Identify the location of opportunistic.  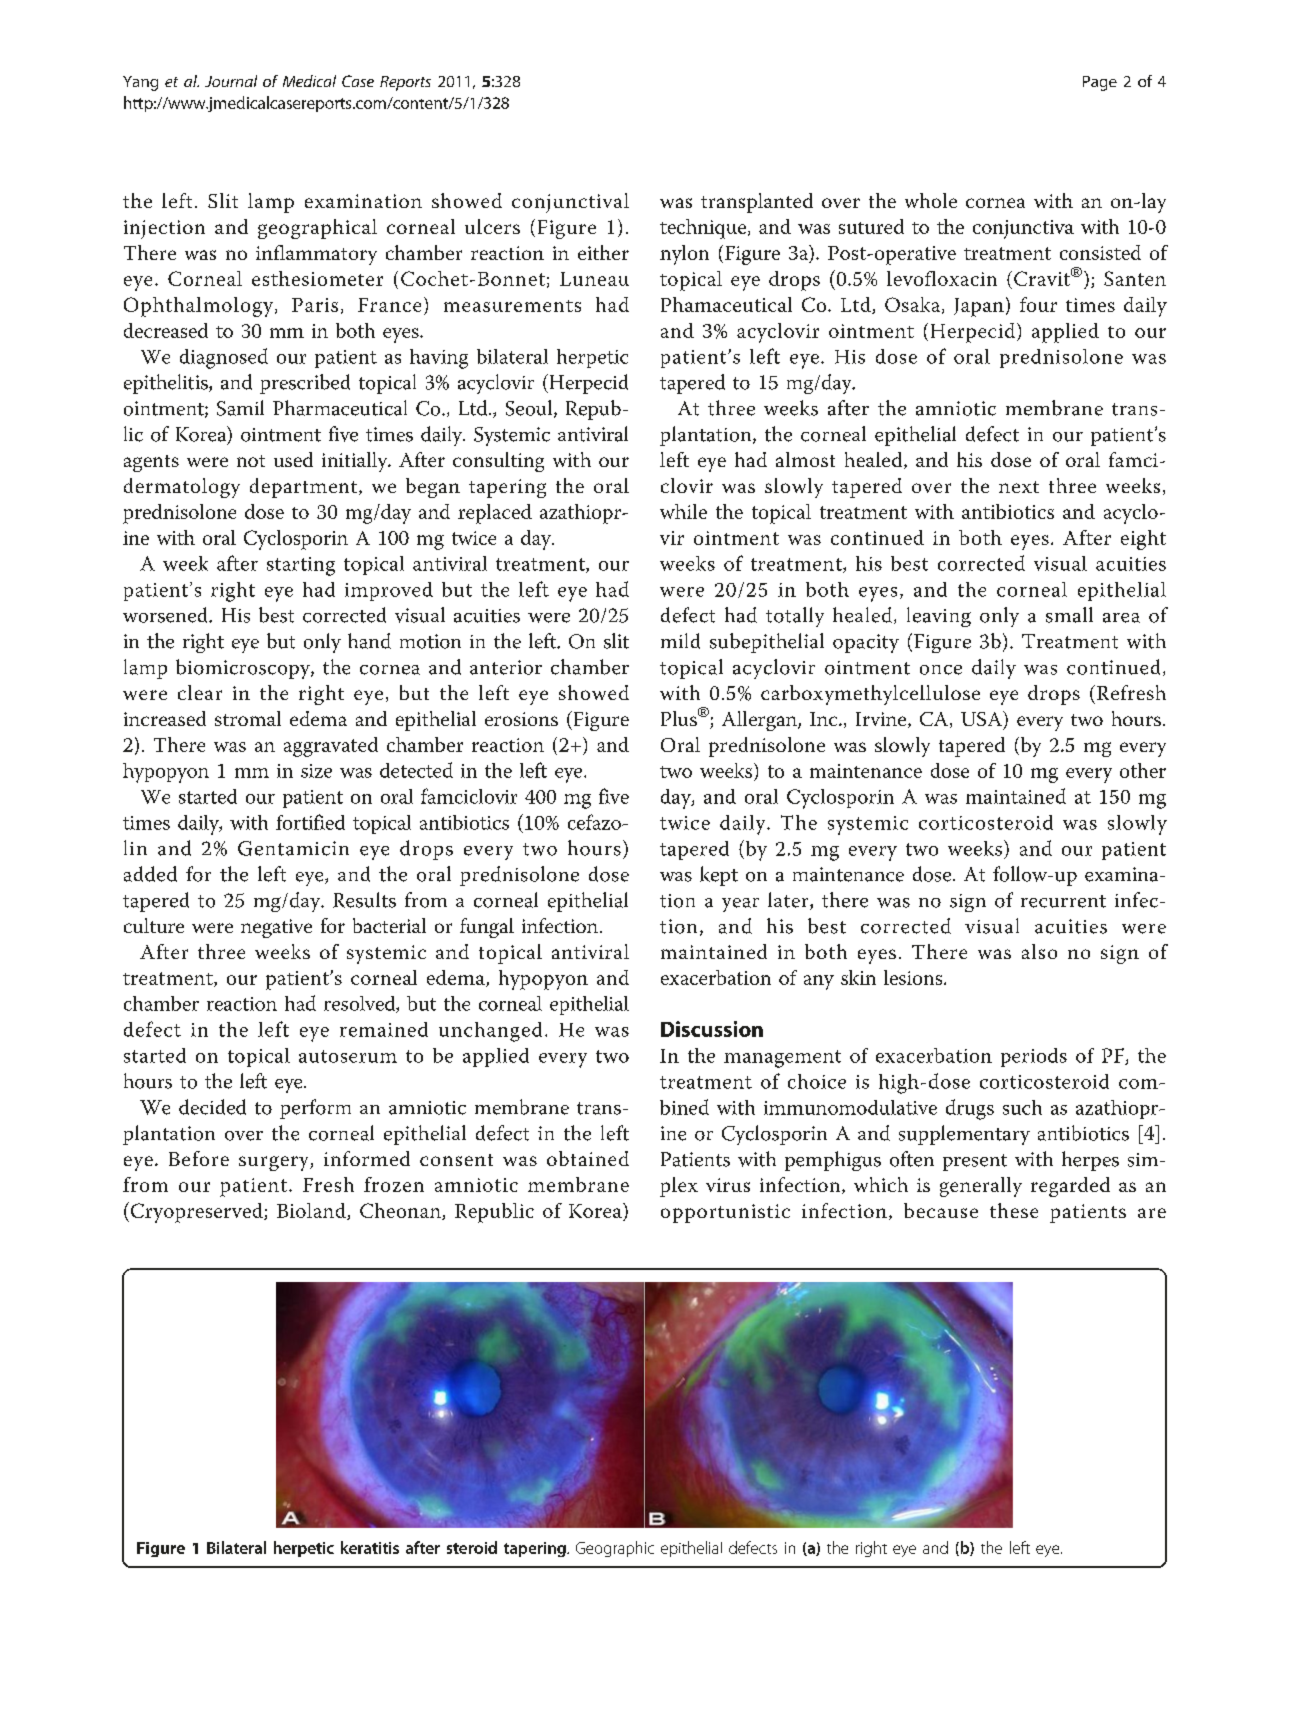
(725, 1213).
